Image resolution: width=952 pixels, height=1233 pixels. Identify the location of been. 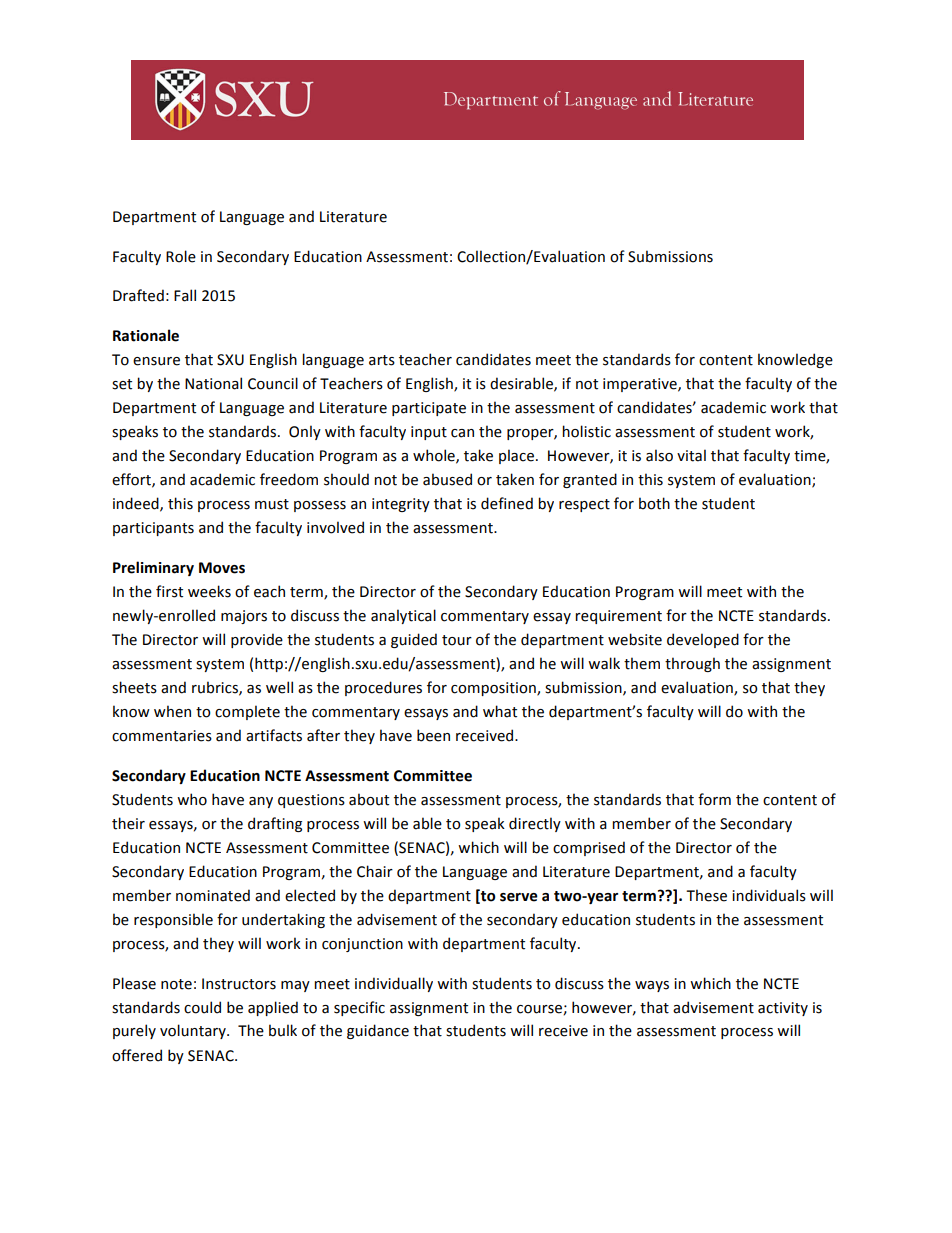
(433, 735).
